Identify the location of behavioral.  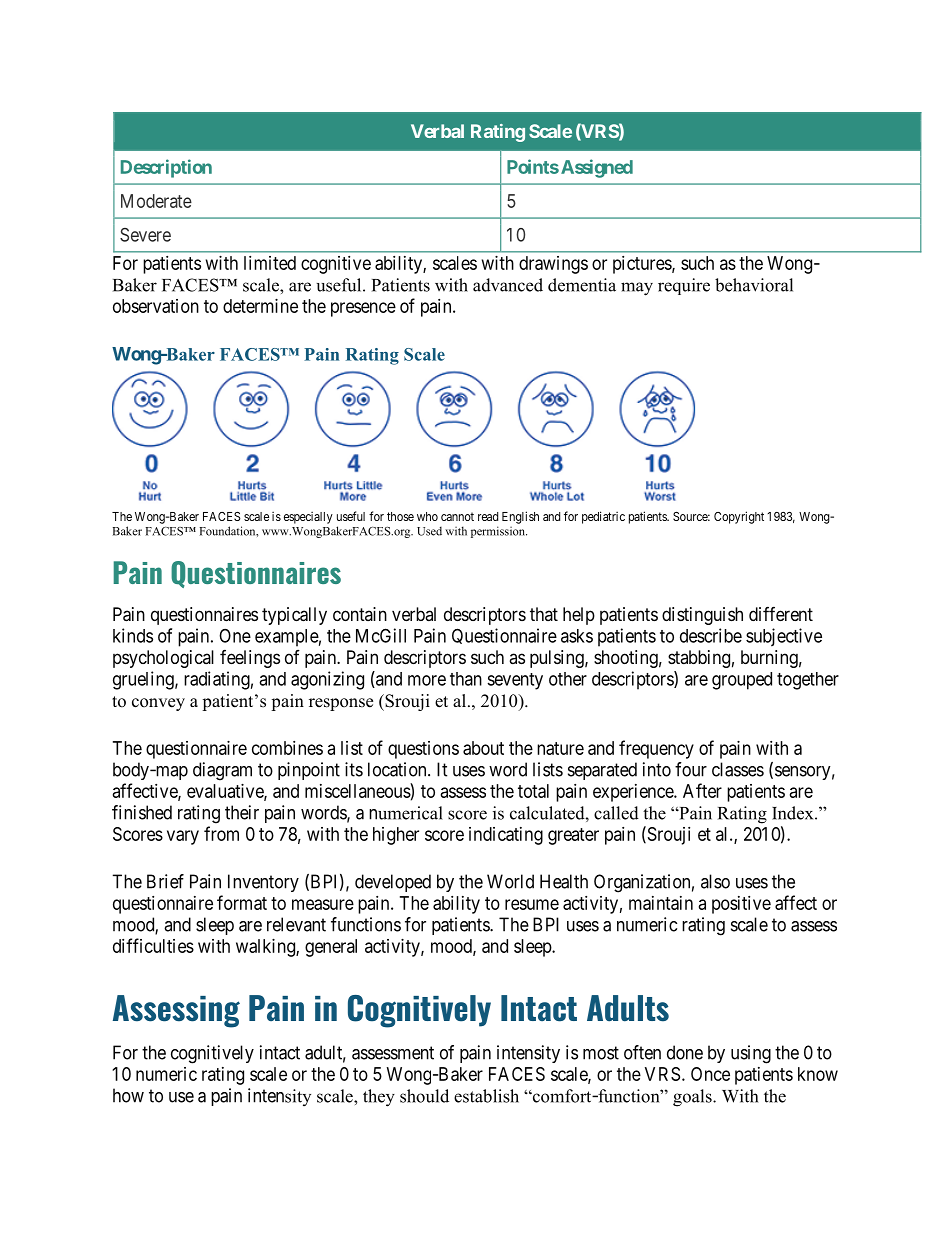
(754, 285).
